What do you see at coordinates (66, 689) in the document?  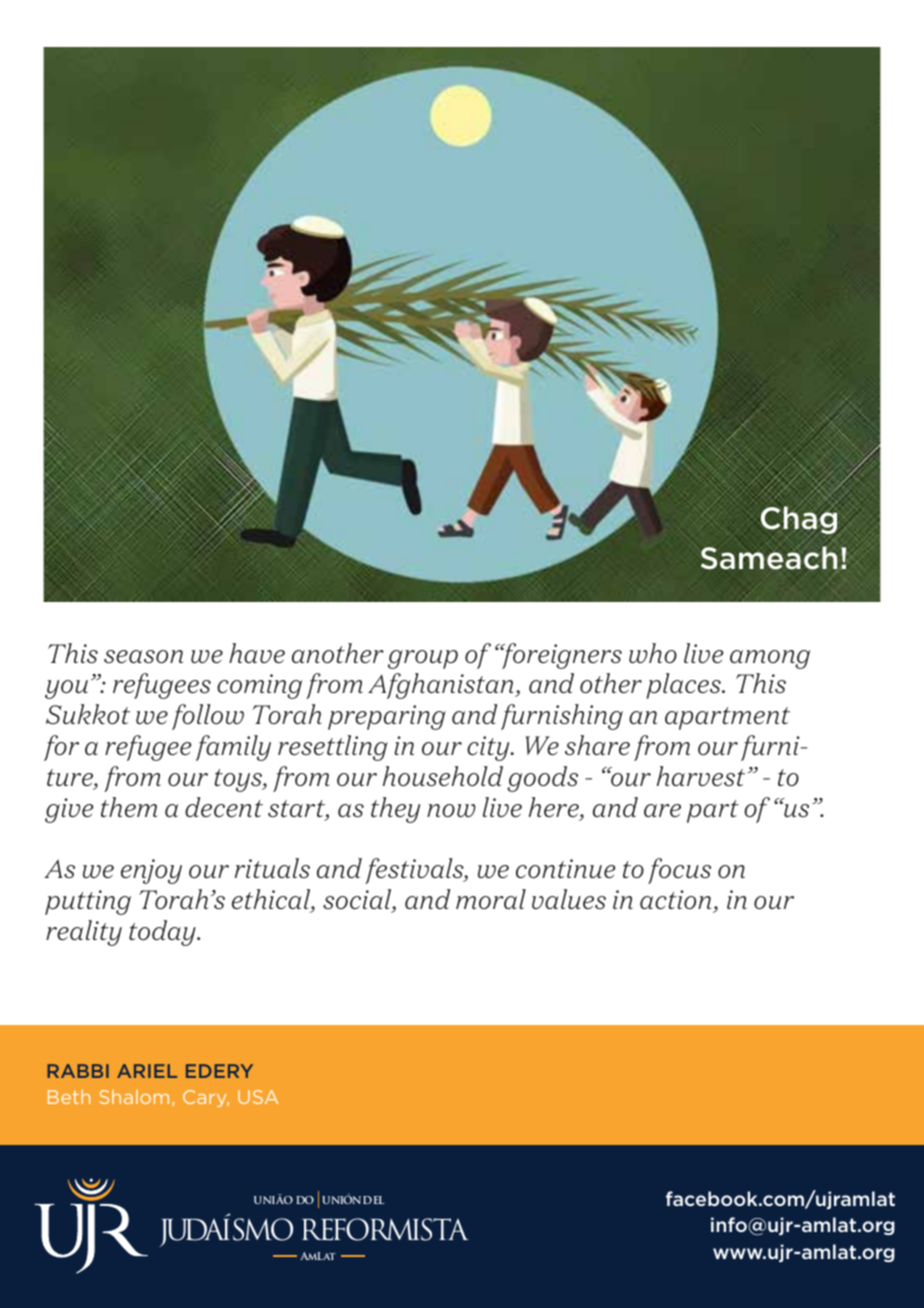 I see `you` at bounding box center [66, 689].
